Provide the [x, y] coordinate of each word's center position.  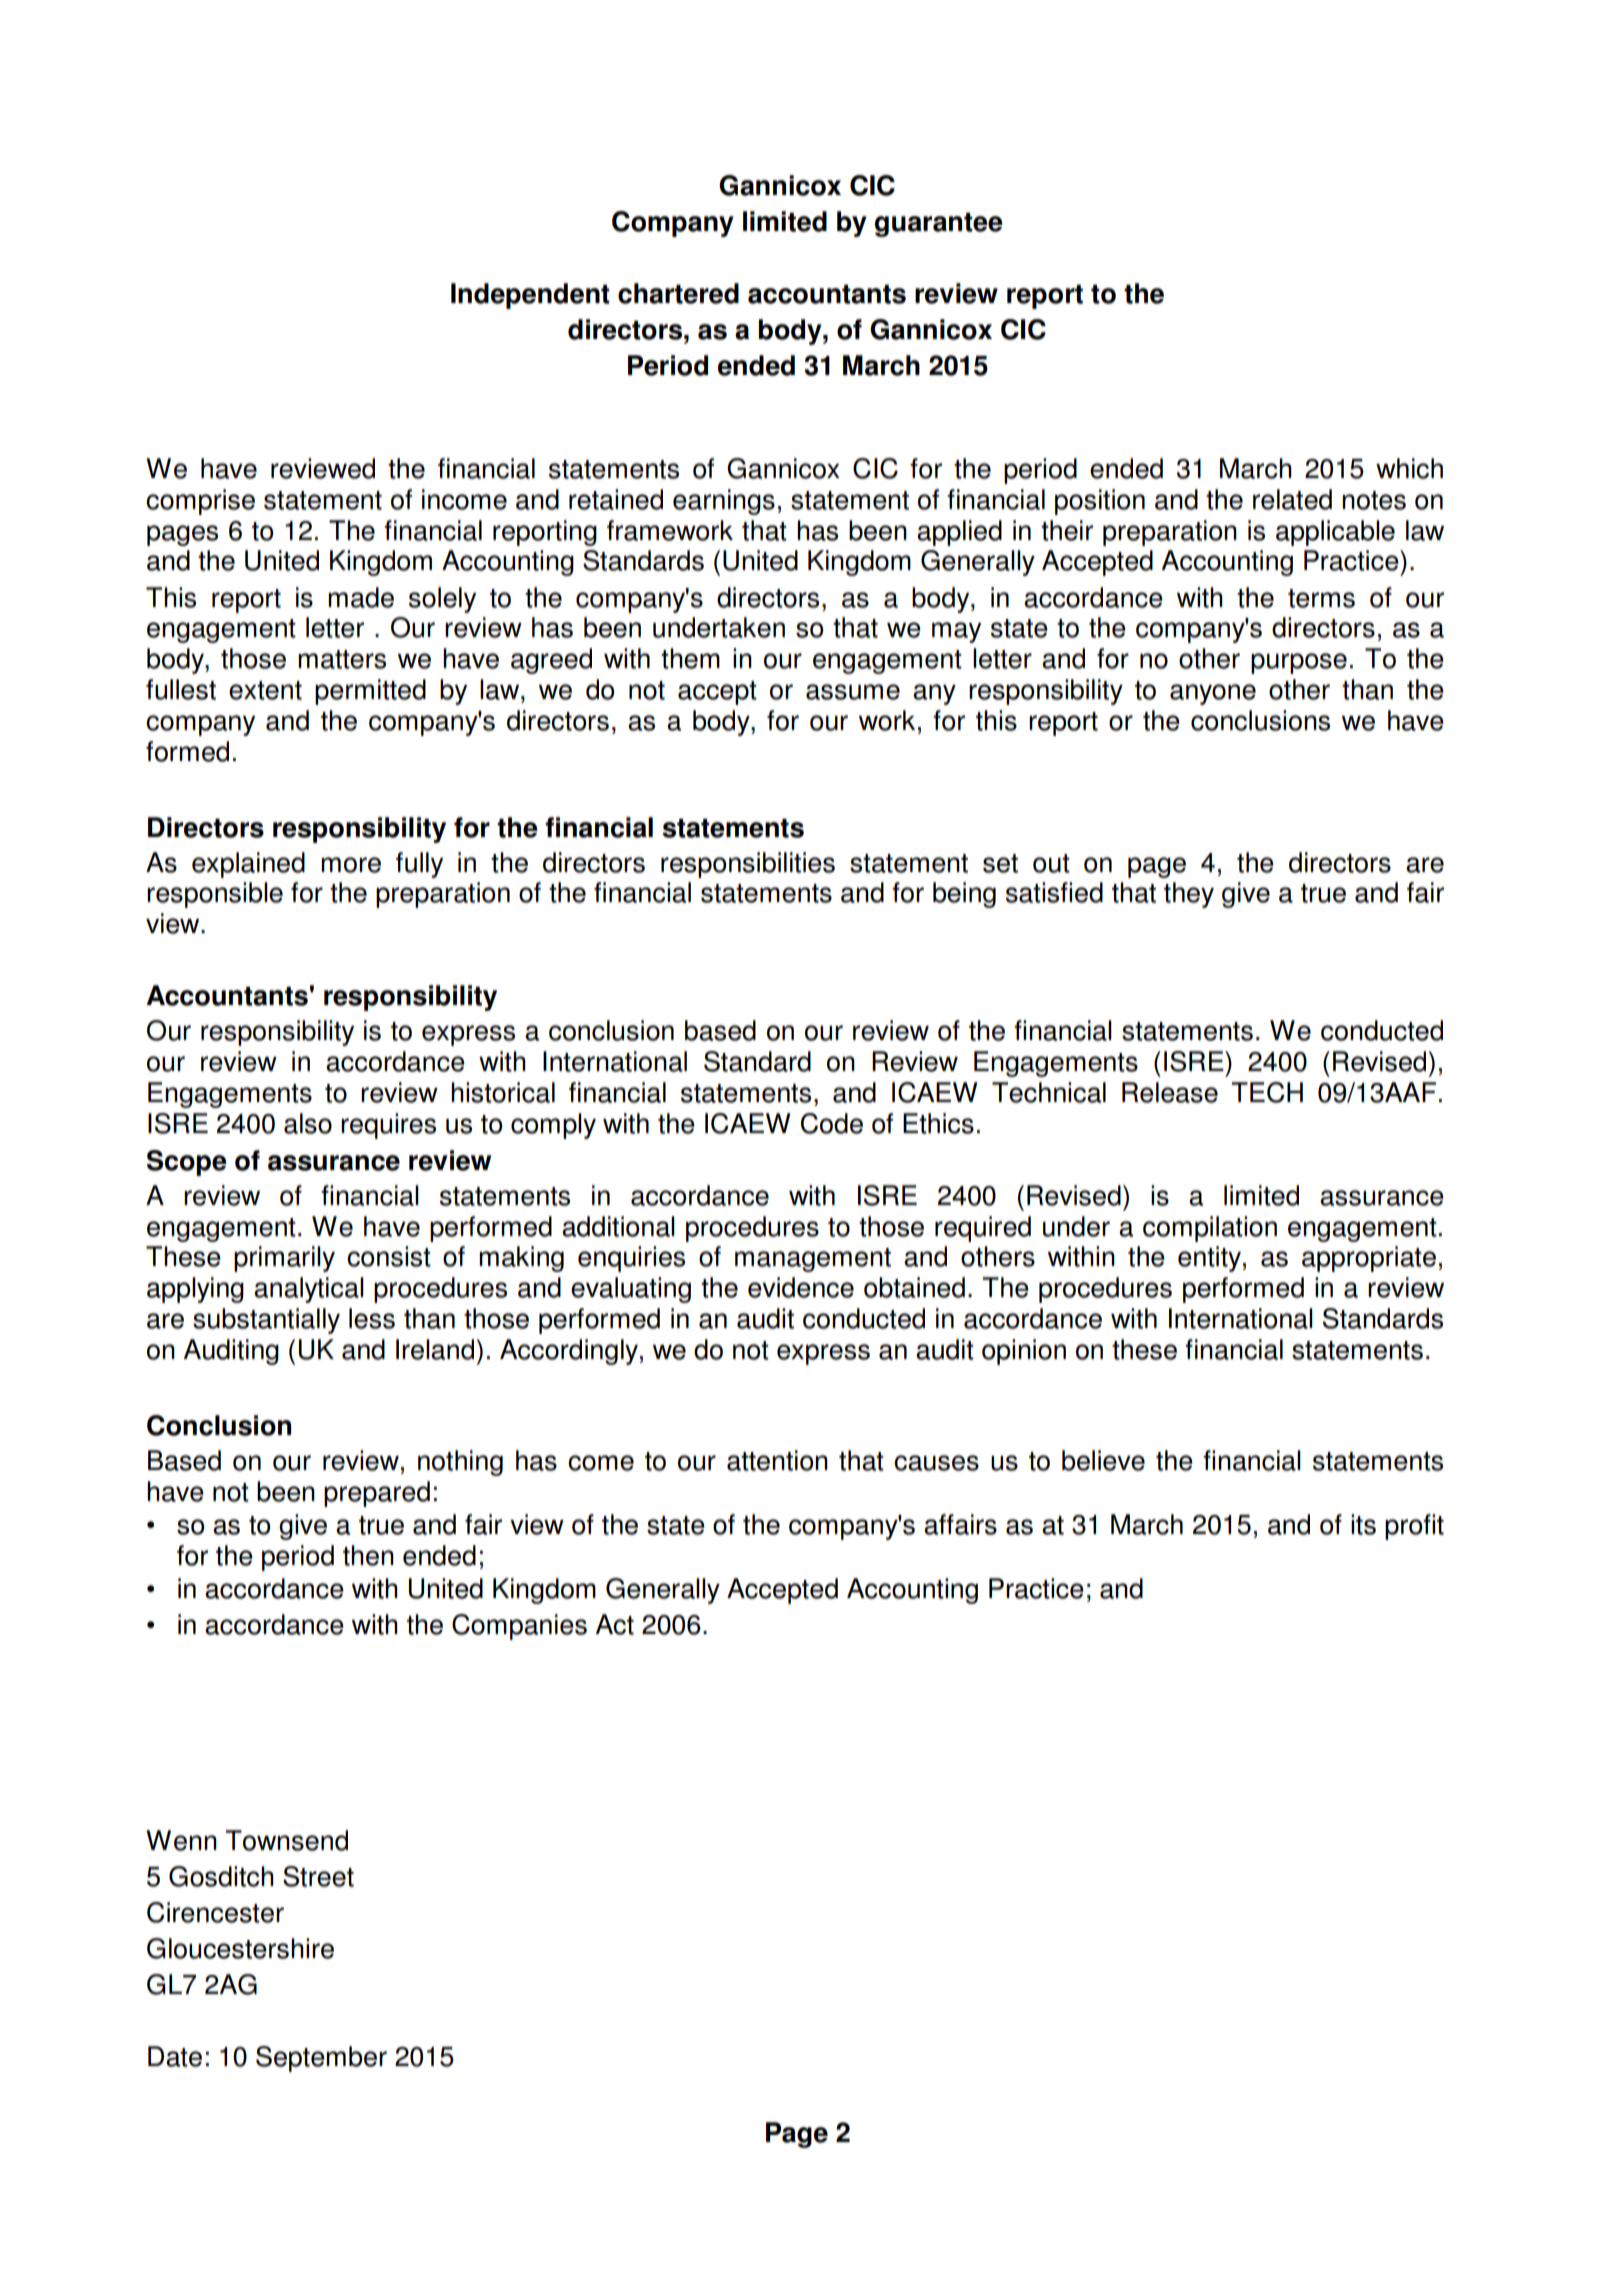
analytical [309, 1290]
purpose [1299, 663]
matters [342, 659]
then [368, 1555]
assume [853, 692]
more [351, 865]
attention [777, 1460]
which [1409, 468]
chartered [678, 293]
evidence [801, 1287]
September [321, 2059]
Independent [530, 296]
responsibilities [748, 865]
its [1363, 1524]
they [1189, 895]
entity [1209, 1259]
